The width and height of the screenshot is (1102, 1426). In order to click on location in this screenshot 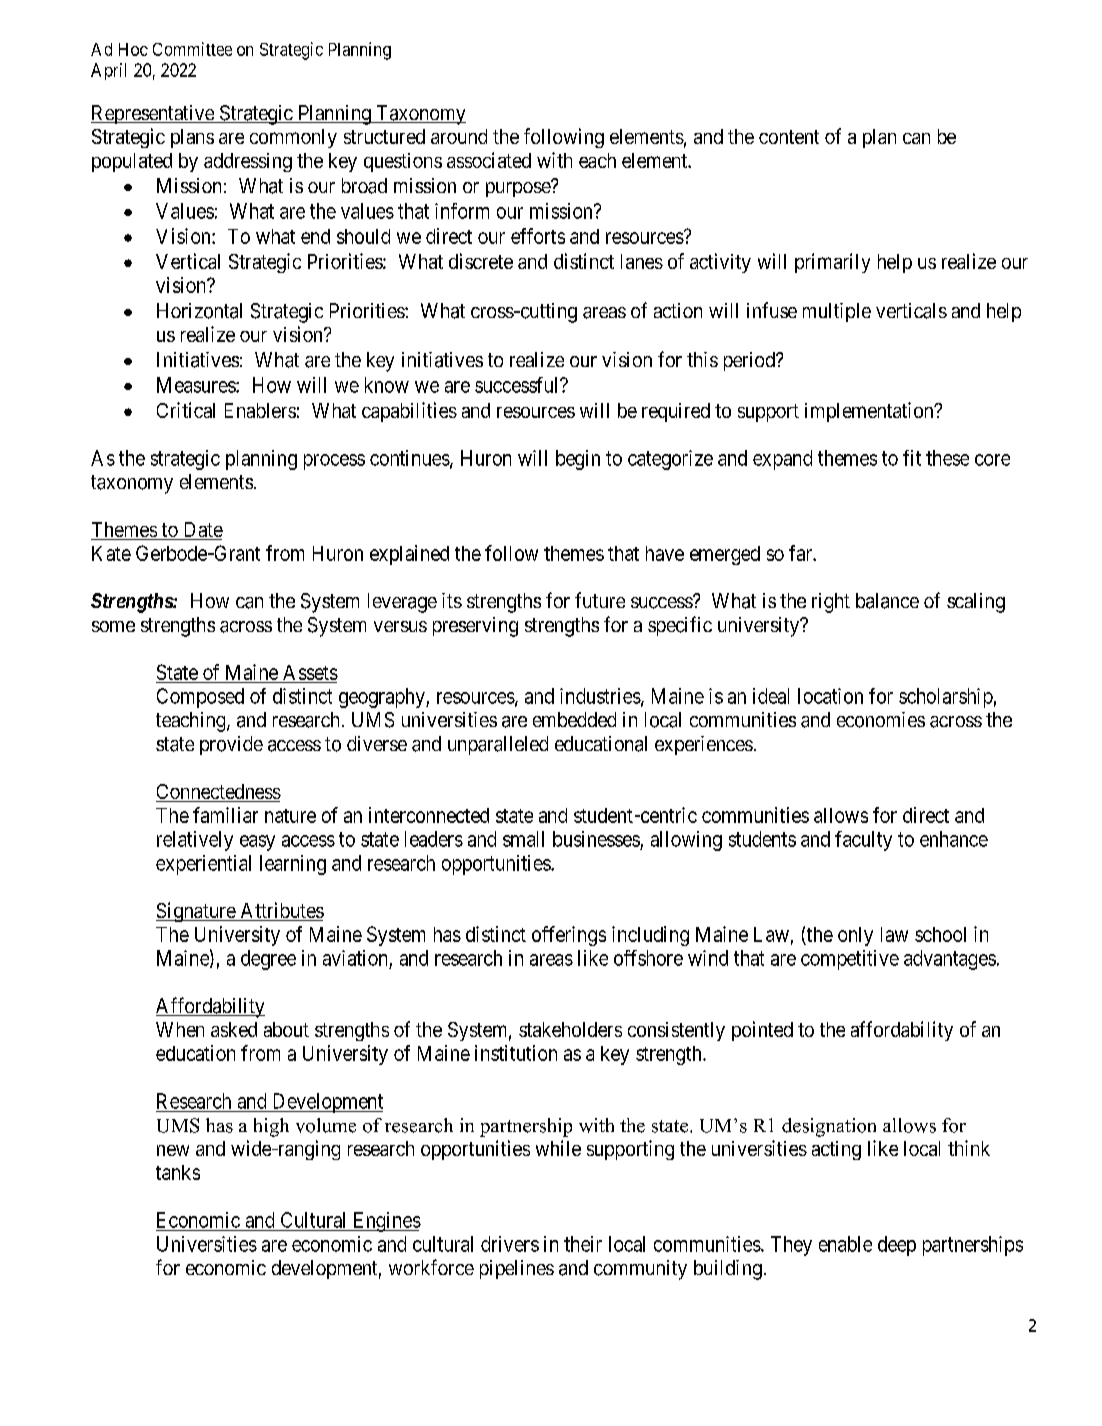, I will do `click(830, 696)`.
